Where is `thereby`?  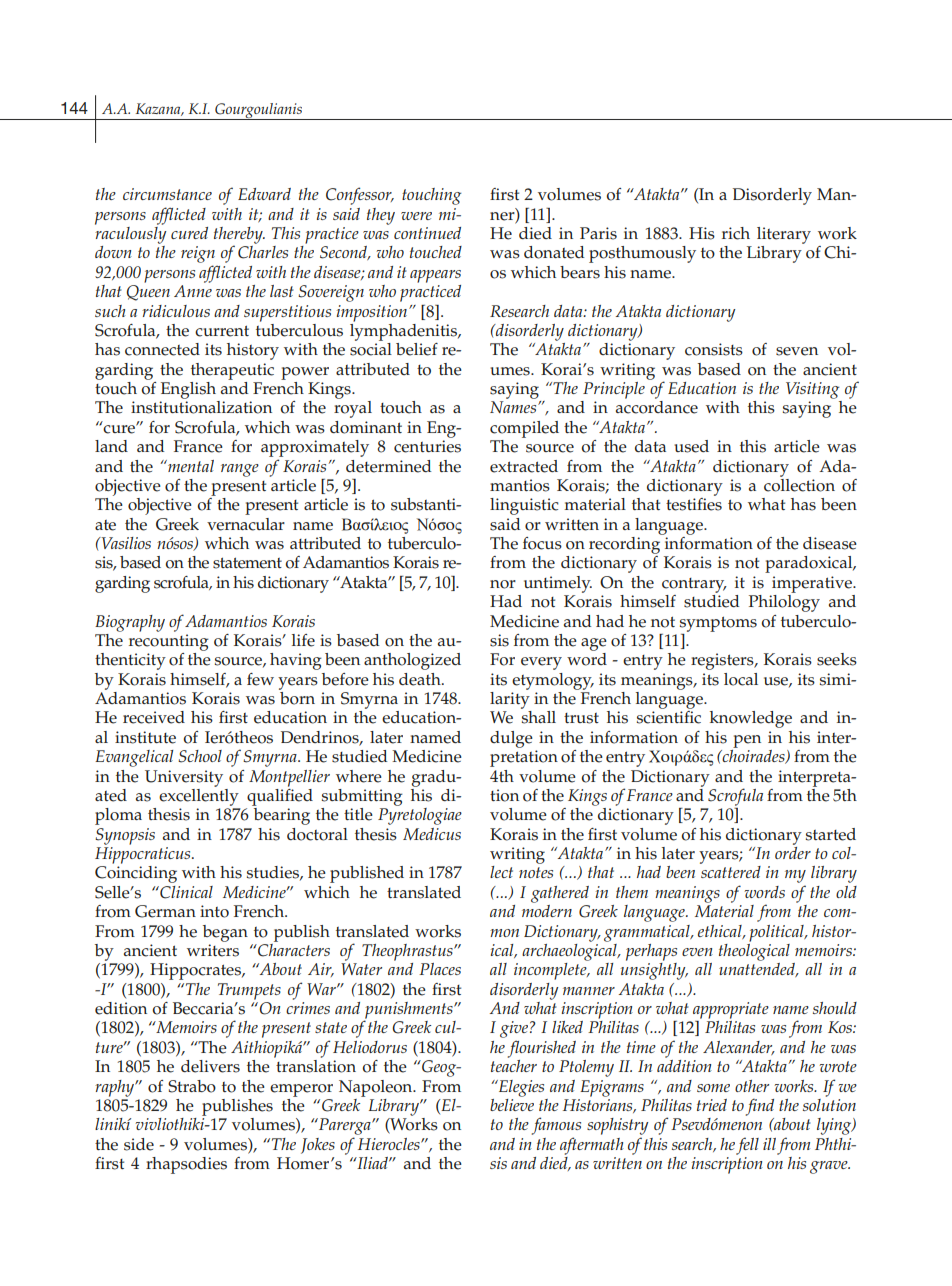 thereby is located at coordinates (239, 236).
